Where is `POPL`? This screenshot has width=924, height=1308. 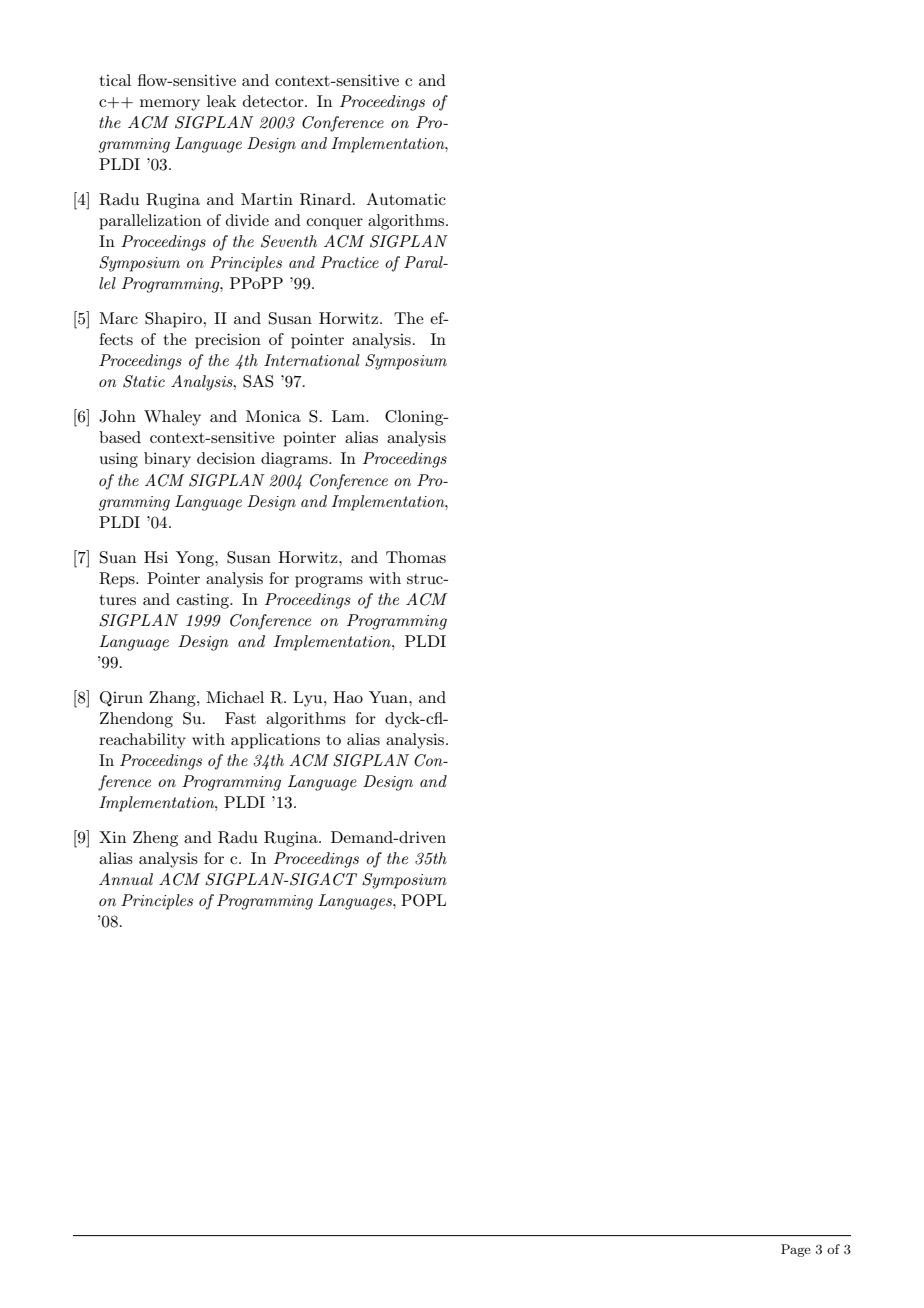
POPL is located at coordinates (423, 900).
